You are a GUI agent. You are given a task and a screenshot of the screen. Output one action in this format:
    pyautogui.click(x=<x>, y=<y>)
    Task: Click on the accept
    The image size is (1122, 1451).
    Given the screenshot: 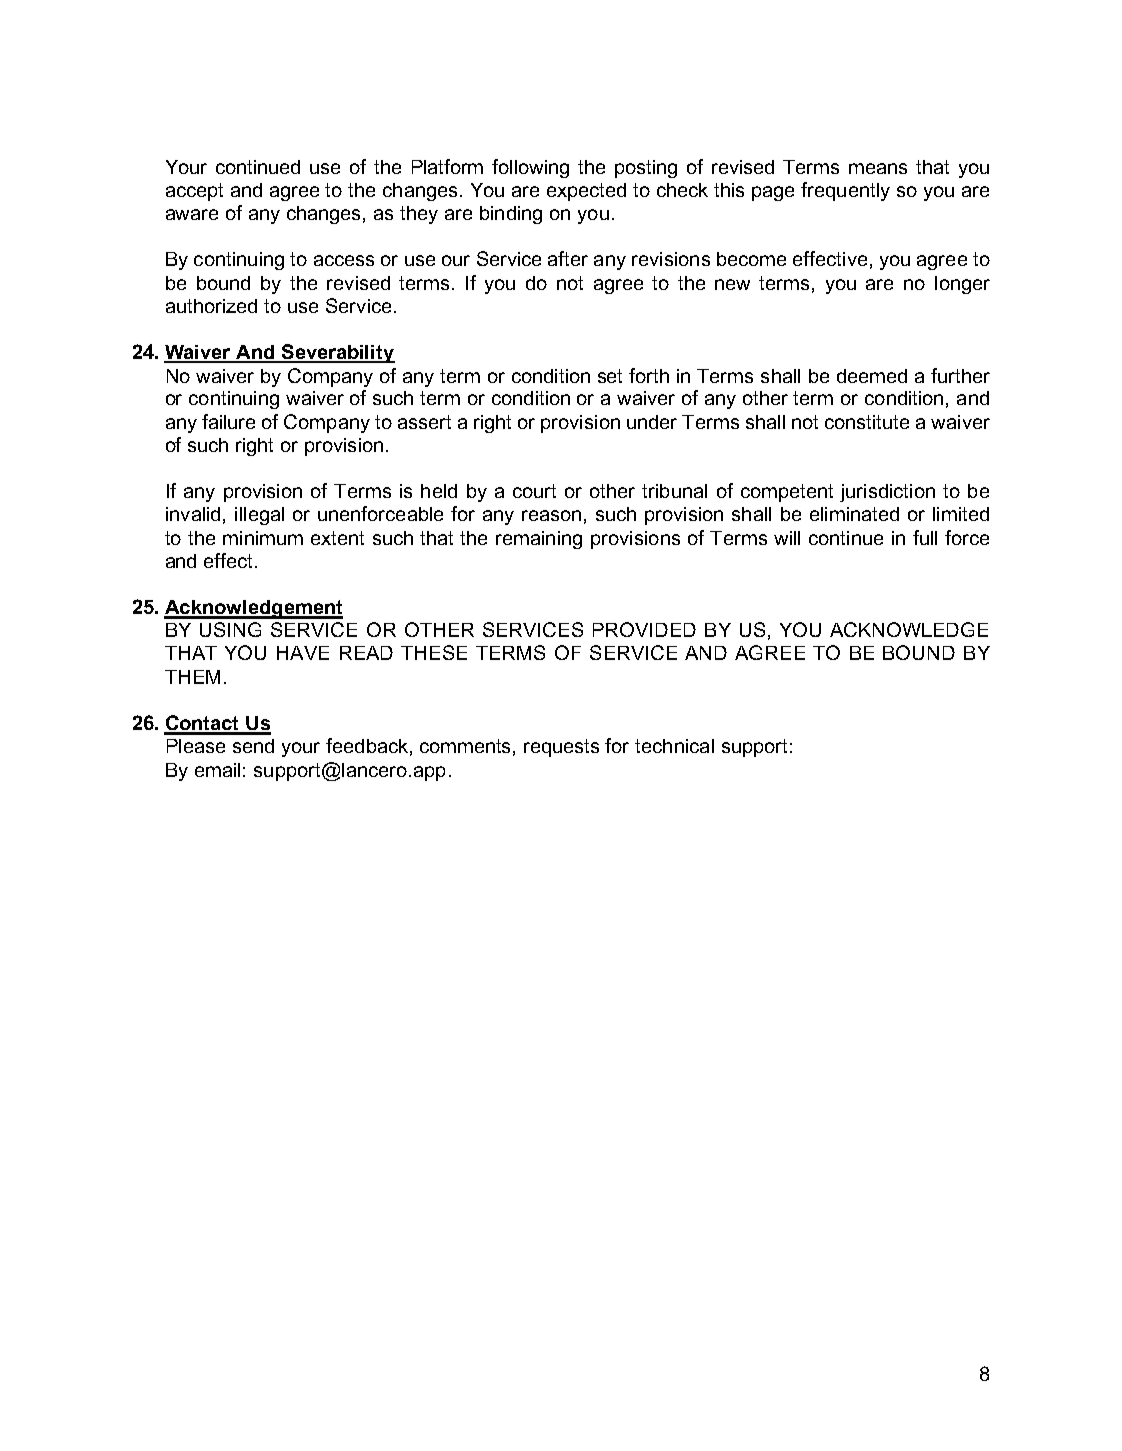 What is the action you would take?
    pyautogui.click(x=194, y=192)
